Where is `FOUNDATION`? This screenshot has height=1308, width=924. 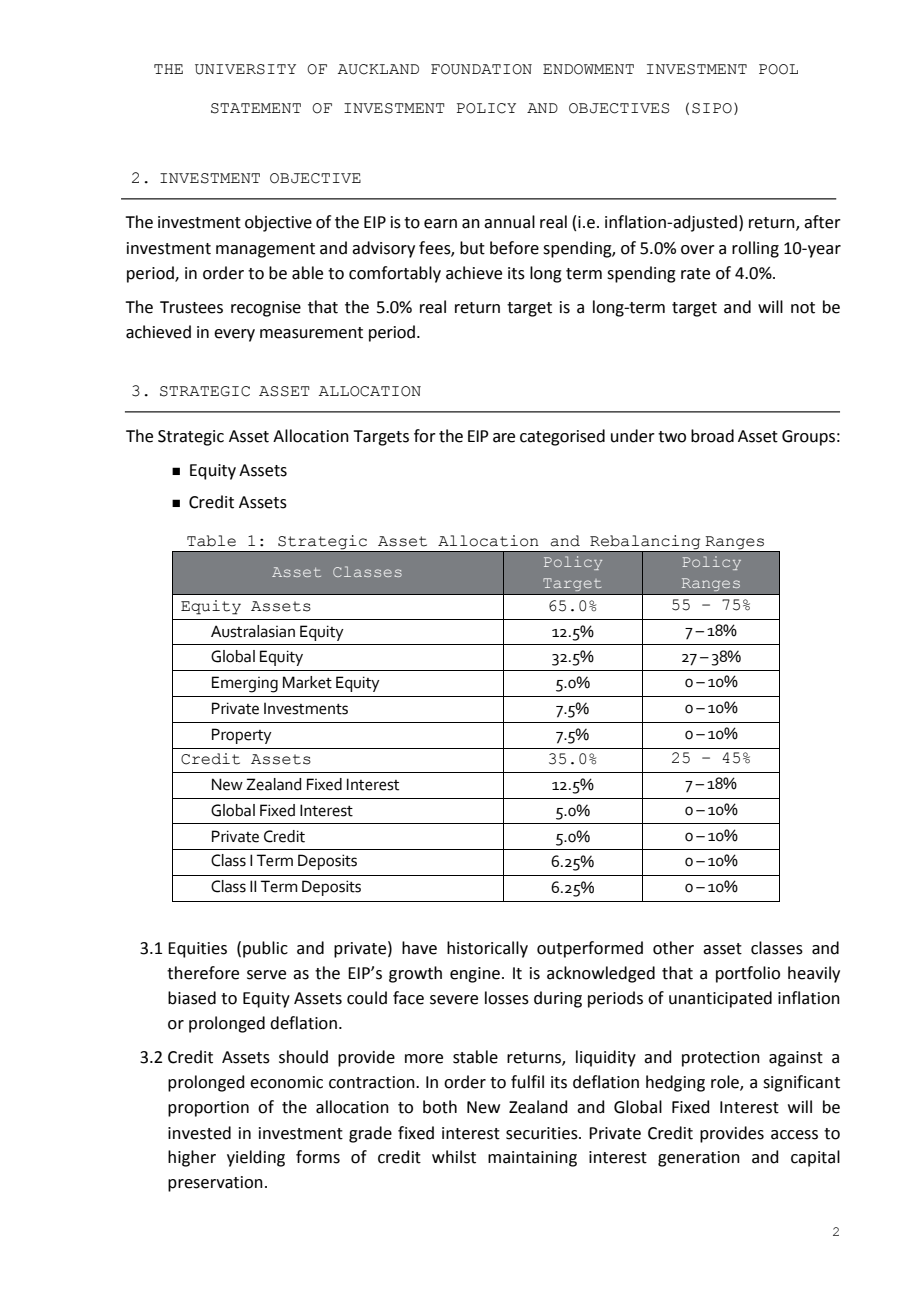 FOUNDATION is located at coordinates (481, 69).
